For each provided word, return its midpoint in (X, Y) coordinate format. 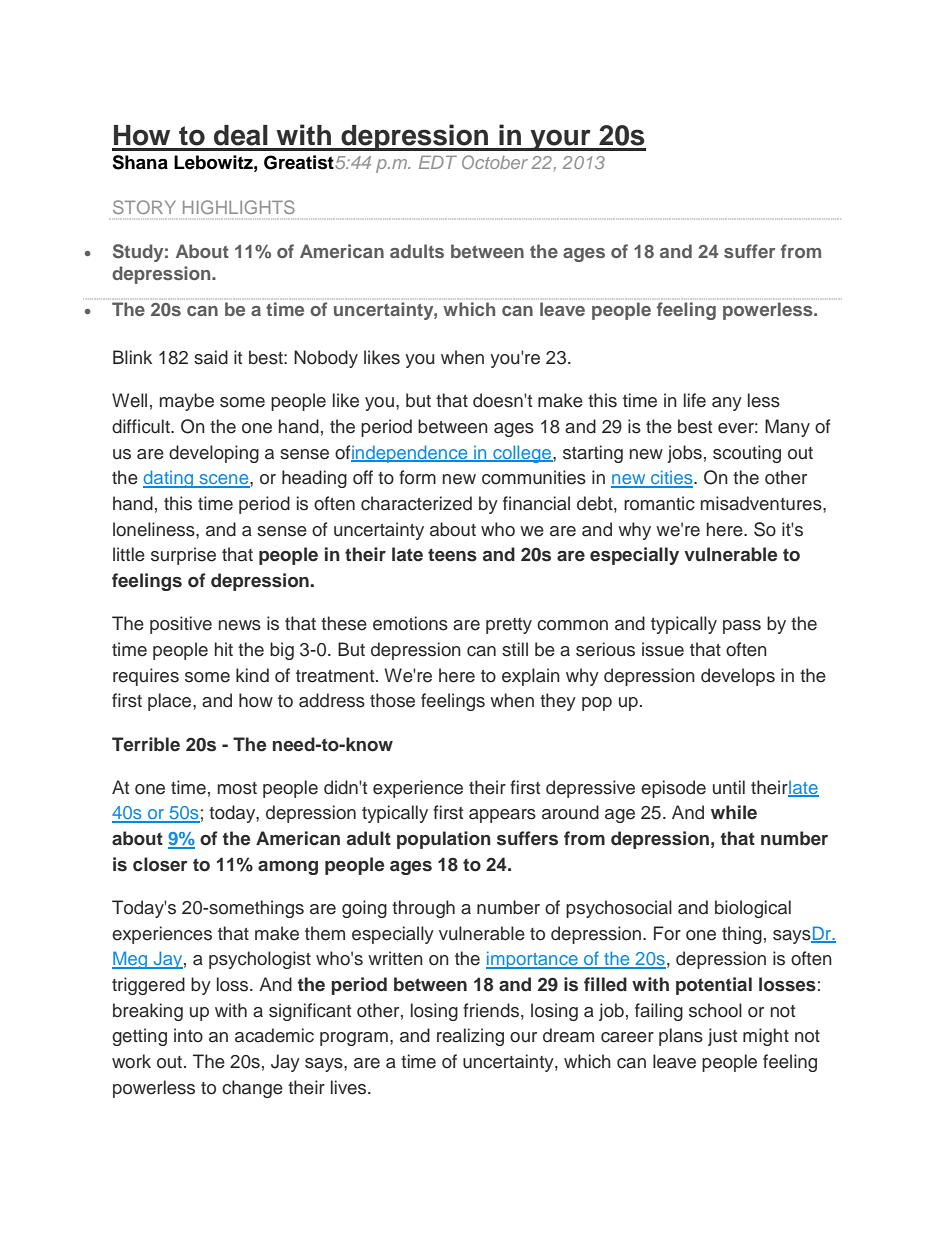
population (444, 840)
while (734, 812)
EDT (438, 162)
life (695, 400)
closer (160, 864)
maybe (187, 402)
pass (742, 627)
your (560, 140)
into (188, 1035)
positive (181, 625)
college (522, 454)
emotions (410, 623)
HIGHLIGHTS (239, 207)
